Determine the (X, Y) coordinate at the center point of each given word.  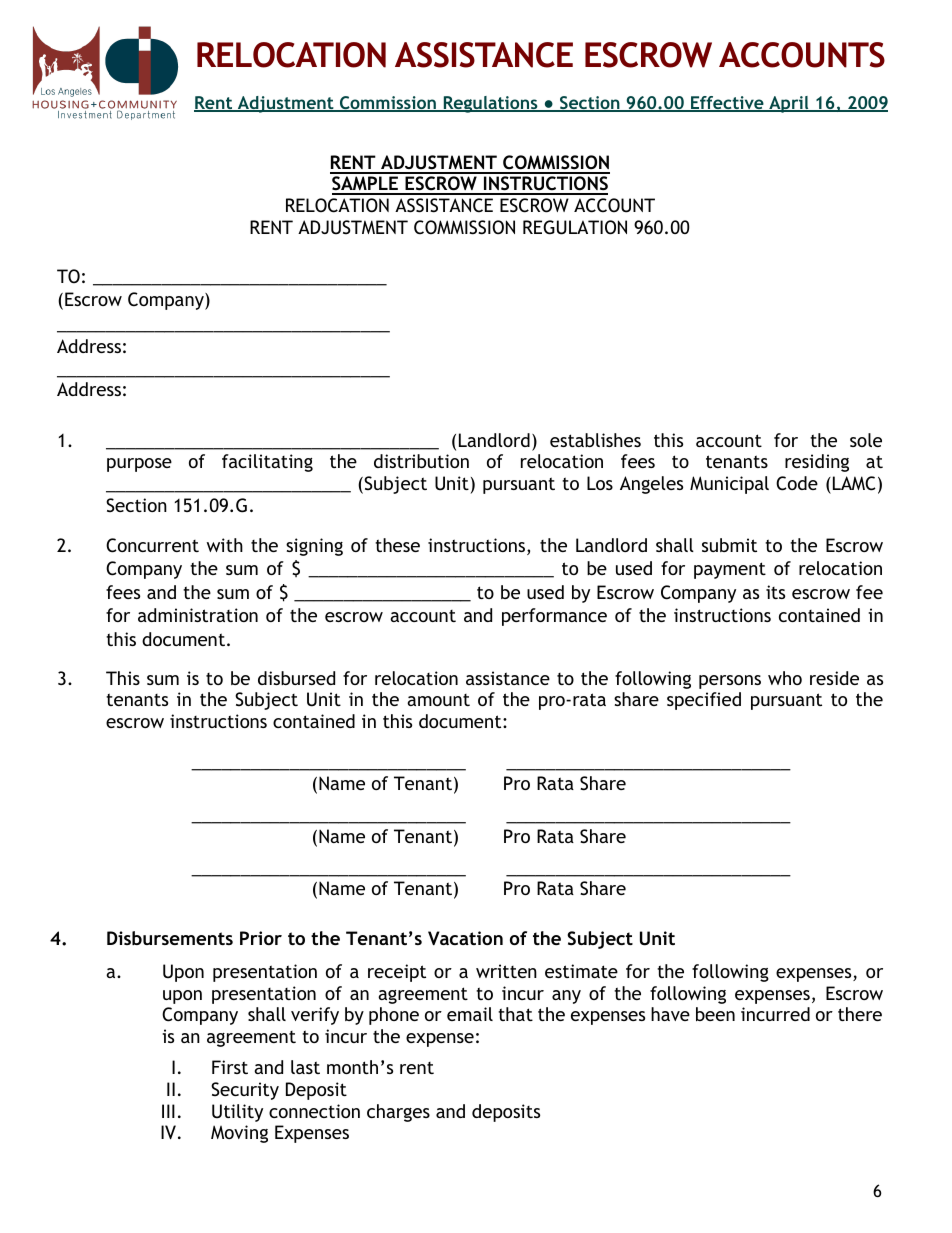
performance (554, 617)
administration (198, 615)
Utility (237, 1113)
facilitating (267, 463)
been (715, 1014)
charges (398, 1113)
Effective (727, 104)
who (785, 678)
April (789, 104)
